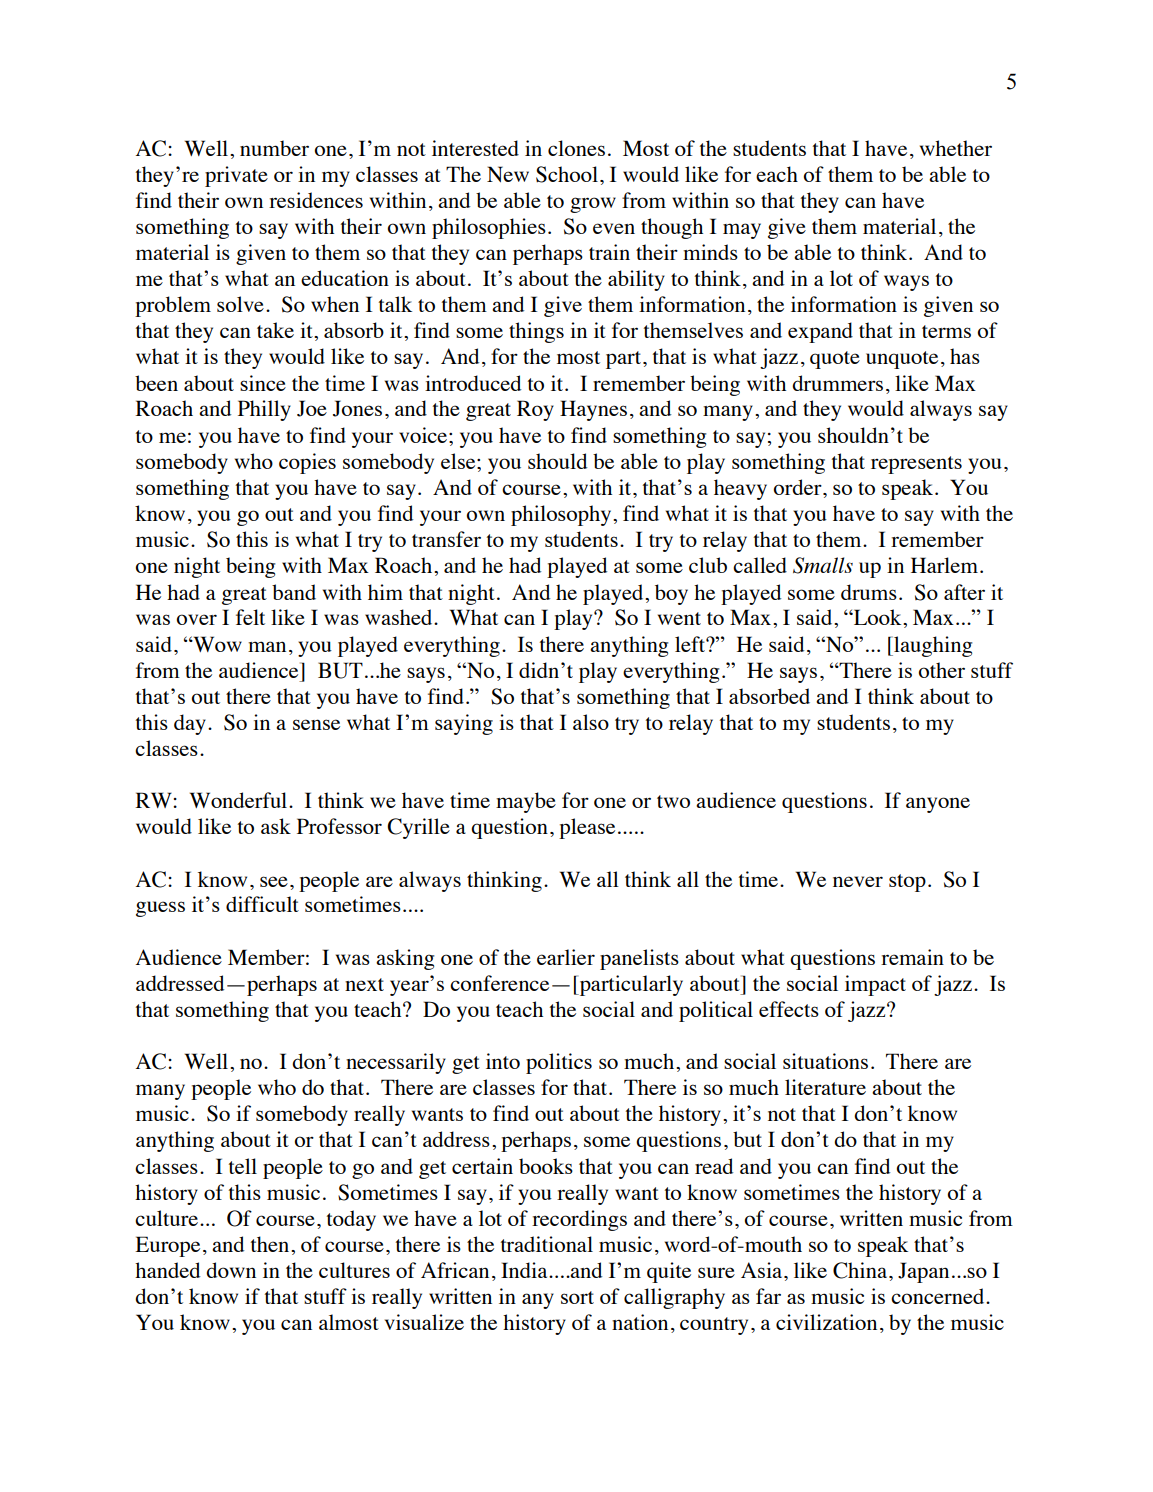 The height and width of the screenshot is (1492, 1153). I want to click on School, so click(567, 174).
